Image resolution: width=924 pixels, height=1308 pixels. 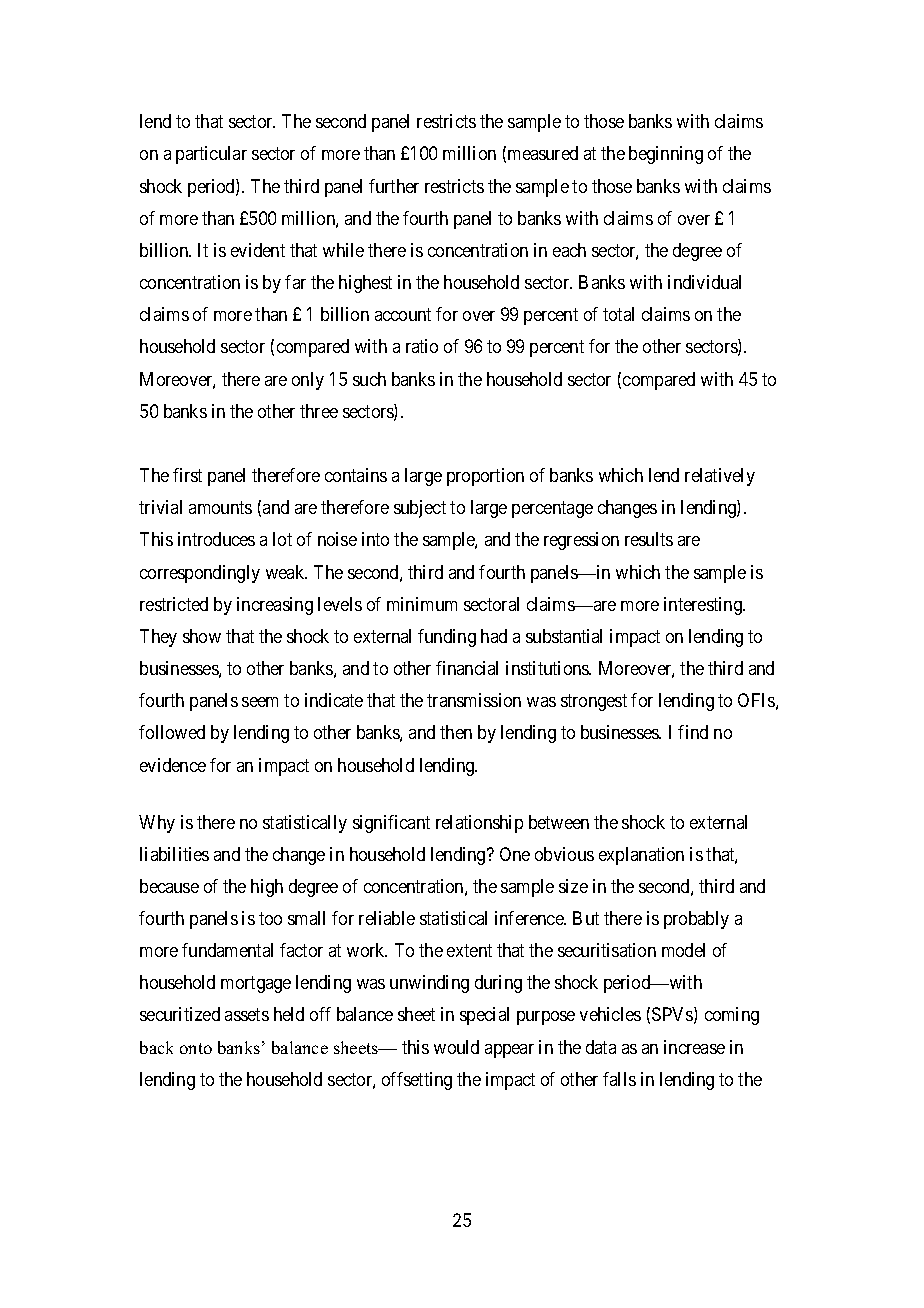 What do you see at coordinates (666, 155) in the screenshot?
I see `beginning` at bounding box center [666, 155].
